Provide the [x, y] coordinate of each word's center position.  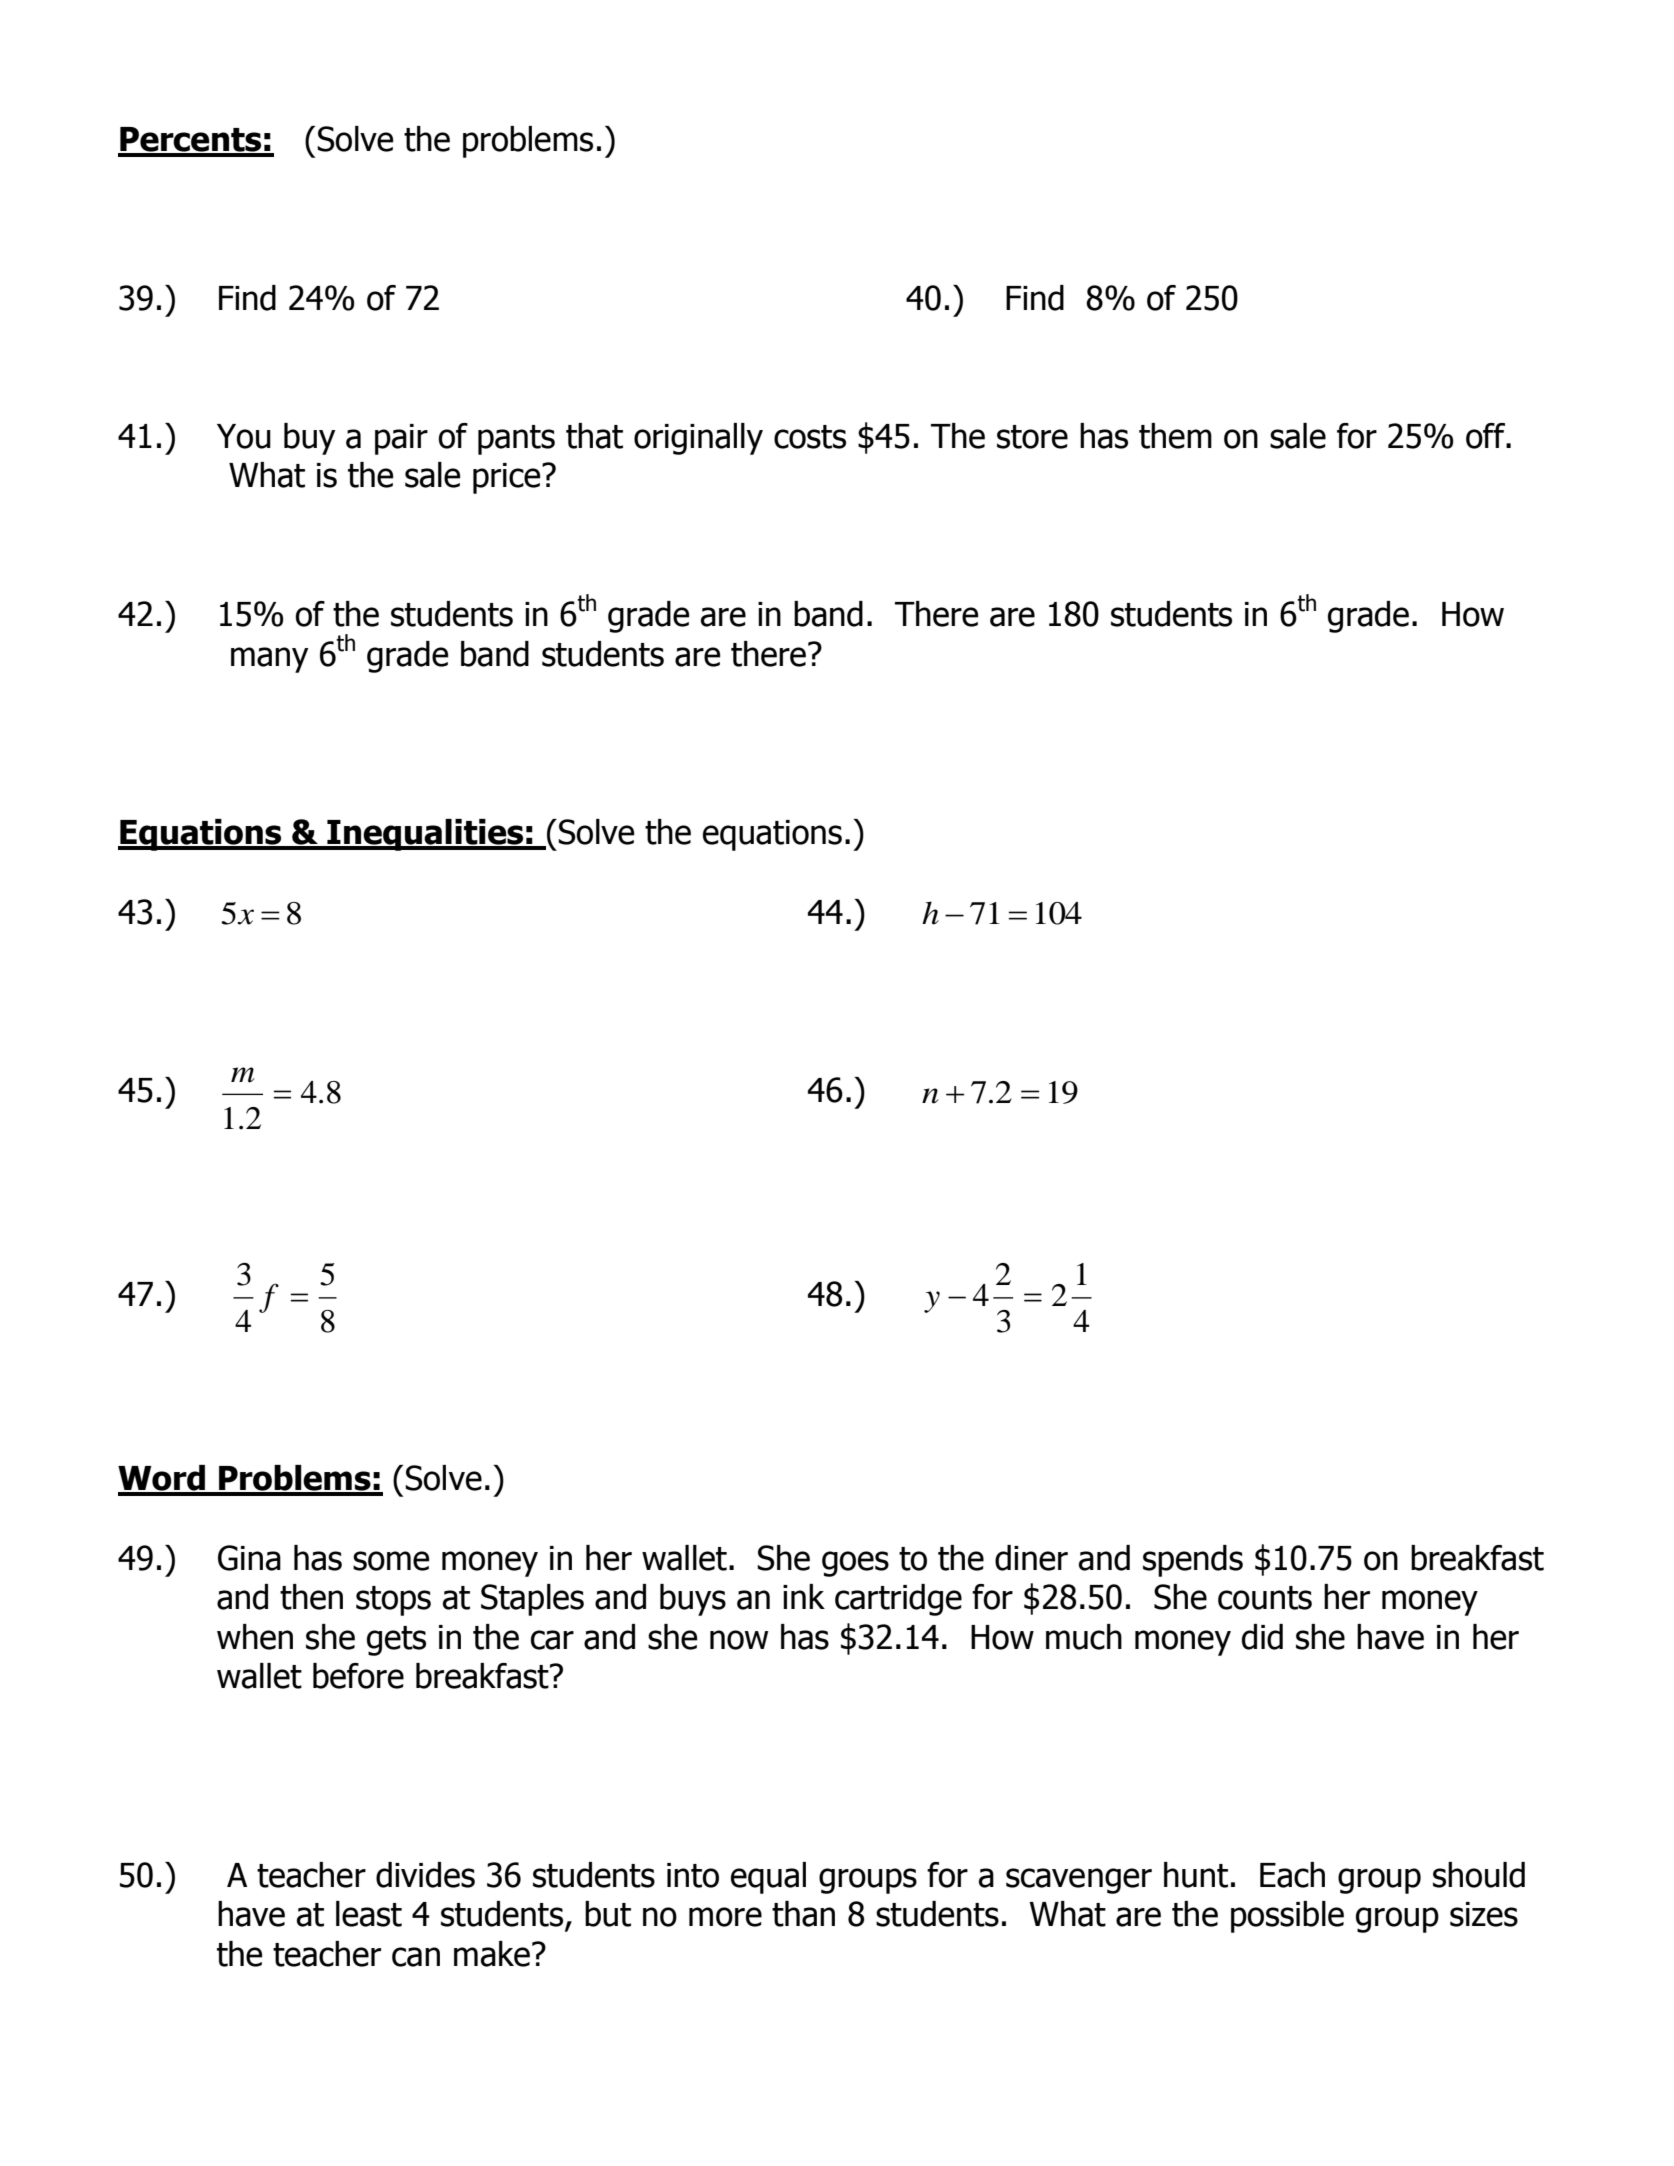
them [1175, 436]
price [508, 478]
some [391, 1561]
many [269, 660]
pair [401, 439]
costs [810, 437]
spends [1193, 1561]
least [369, 1914]
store [1032, 437]
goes [855, 1564]
